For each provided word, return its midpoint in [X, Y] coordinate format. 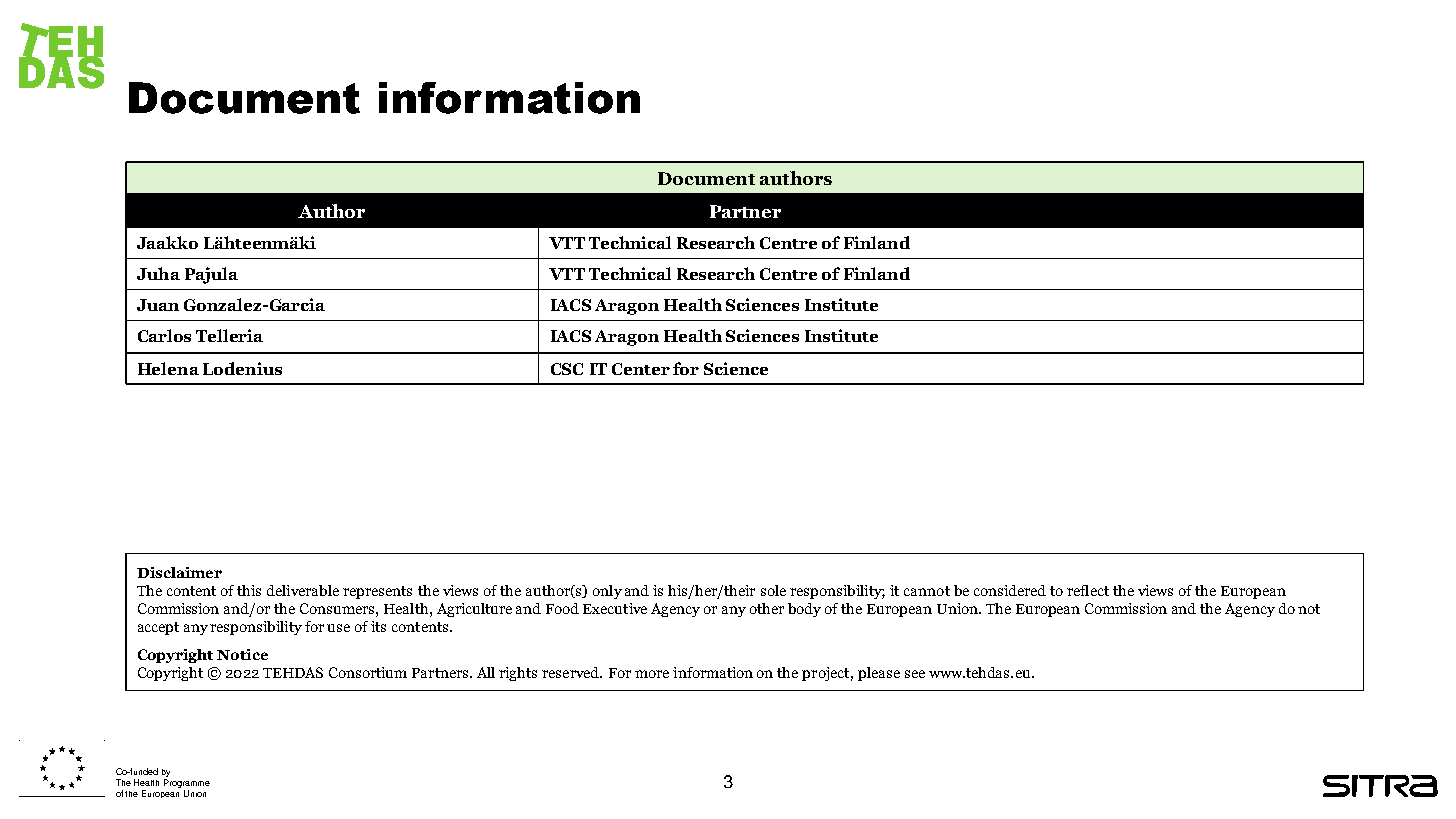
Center [641, 369]
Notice [242, 654]
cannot [927, 591]
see [915, 674]
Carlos [164, 335]
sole [773, 590]
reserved [571, 672]
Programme [187, 785]
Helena [168, 368]
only [607, 592]
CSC [567, 369]
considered [1010, 590]
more [652, 674]
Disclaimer [179, 572]
